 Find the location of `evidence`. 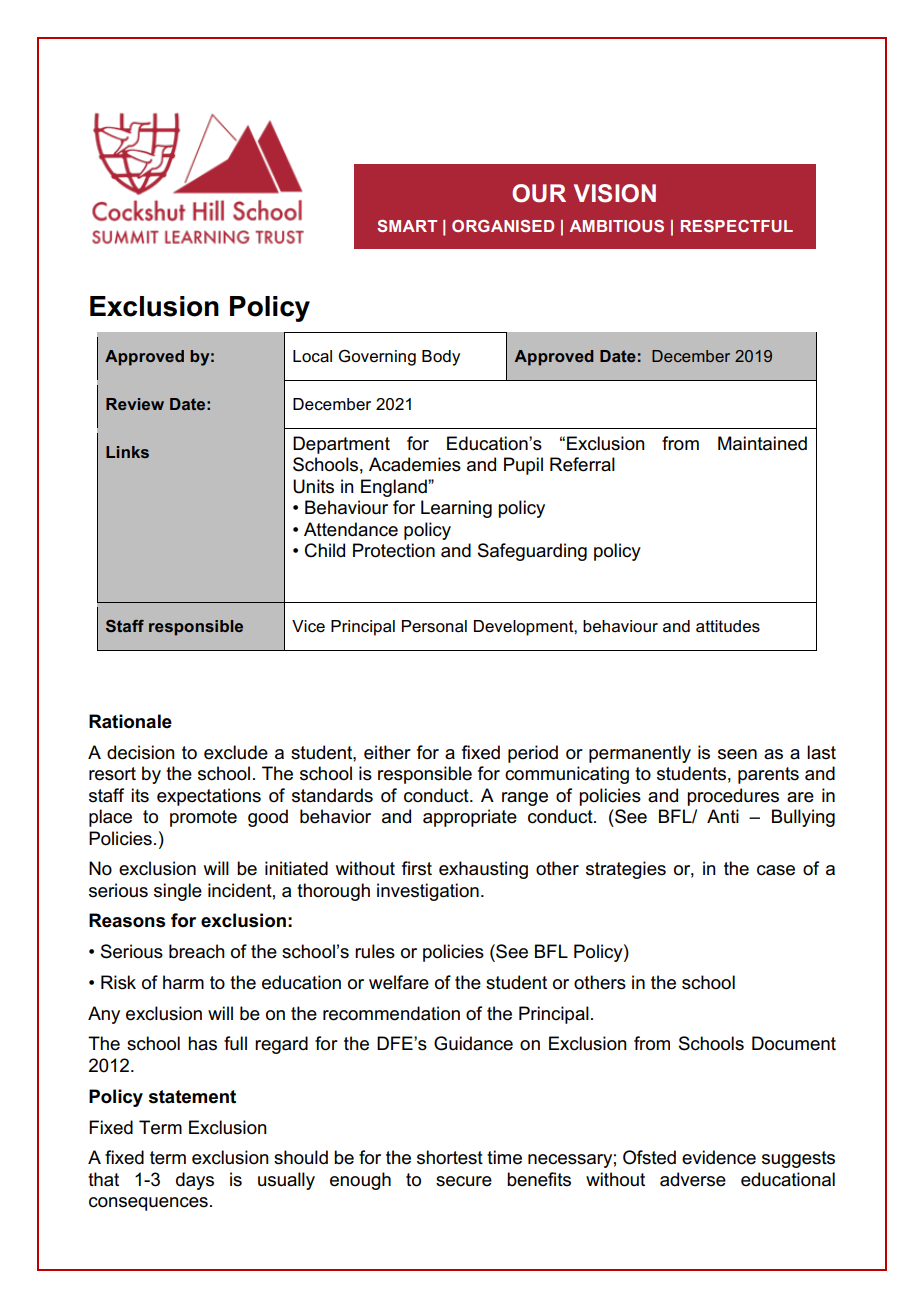

evidence is located at coordinates (719, 1157).
